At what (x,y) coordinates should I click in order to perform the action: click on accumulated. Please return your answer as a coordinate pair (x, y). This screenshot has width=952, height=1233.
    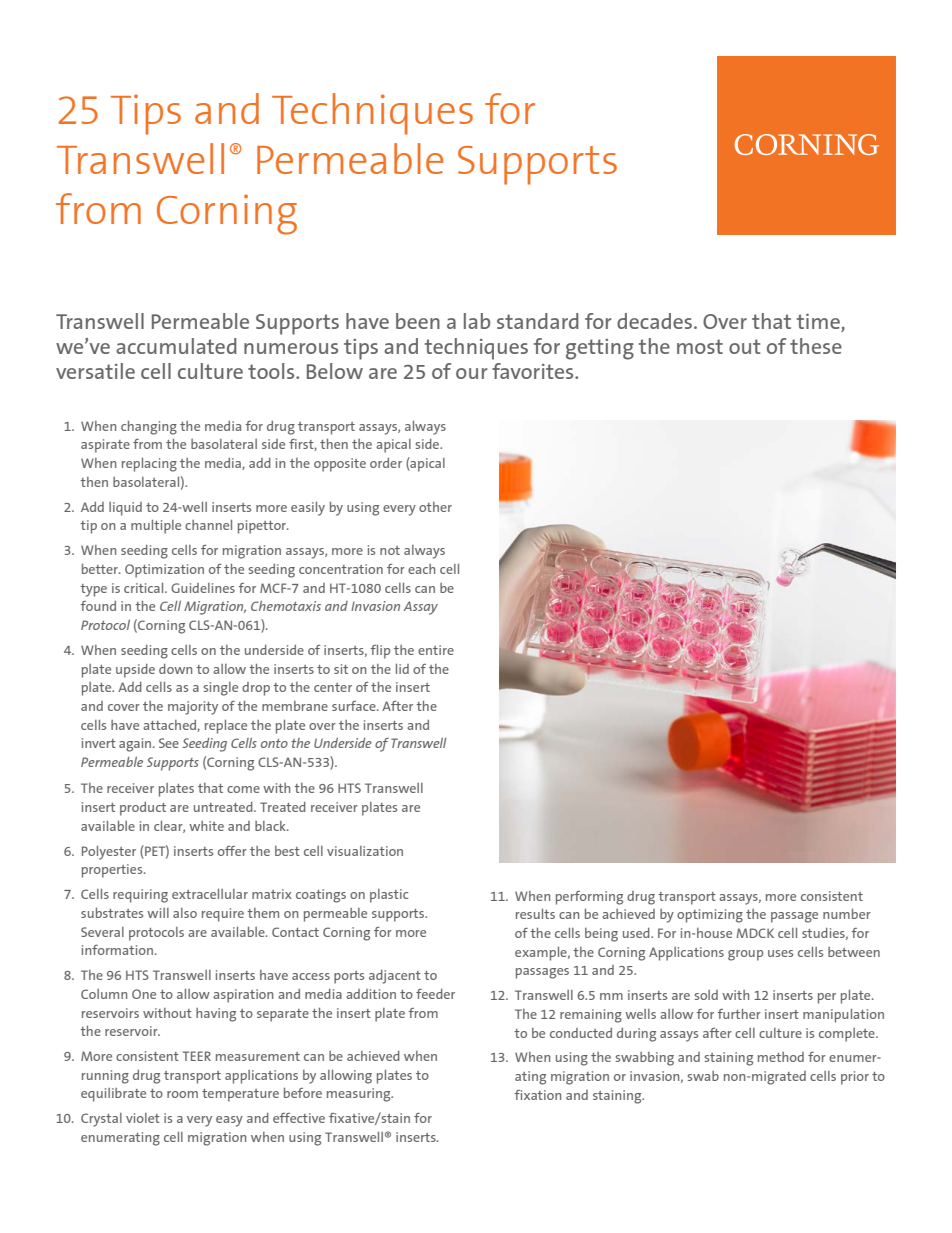
    Looking at the image, I should click on (176, 346).
